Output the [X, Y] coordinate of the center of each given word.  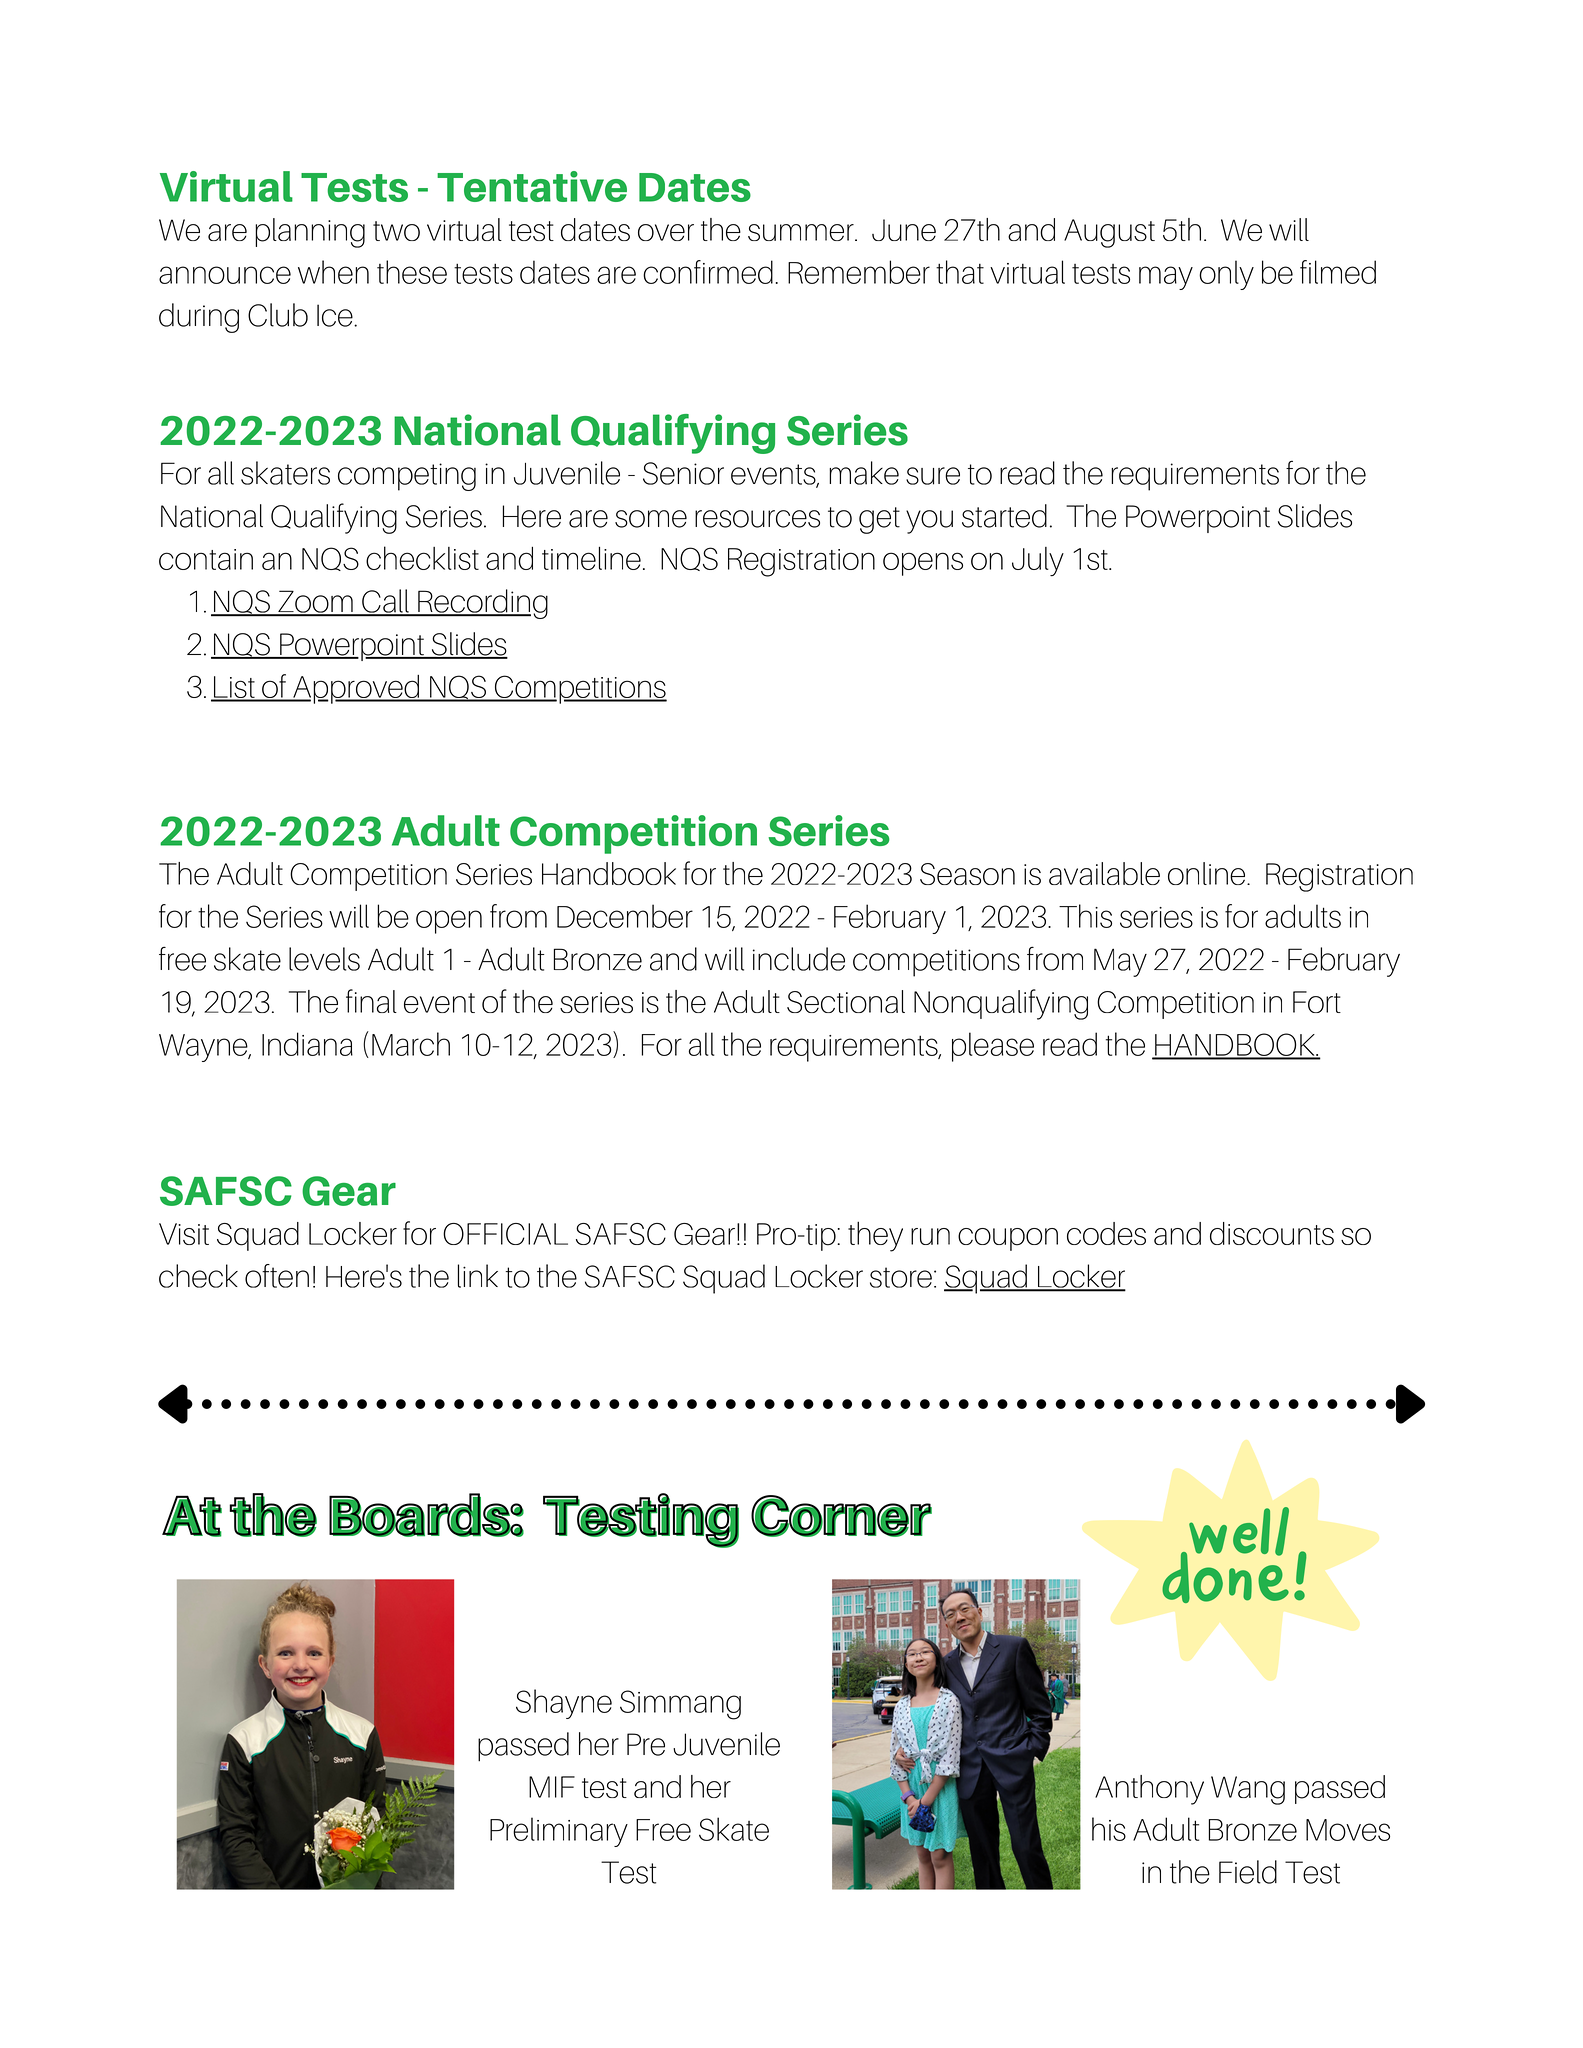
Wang [1248, 1790]
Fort [1317, 1002]
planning [310, 233]
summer [802, 232]
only [1226, 275]
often [277, 1276]
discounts [1272, 1233]
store [901, 1277]
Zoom [315, 603]
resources [757, 519]
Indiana [307, 1044]
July [1038, 562]
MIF [552, 1787]
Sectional [846, 1001]
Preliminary [559, 1832]
